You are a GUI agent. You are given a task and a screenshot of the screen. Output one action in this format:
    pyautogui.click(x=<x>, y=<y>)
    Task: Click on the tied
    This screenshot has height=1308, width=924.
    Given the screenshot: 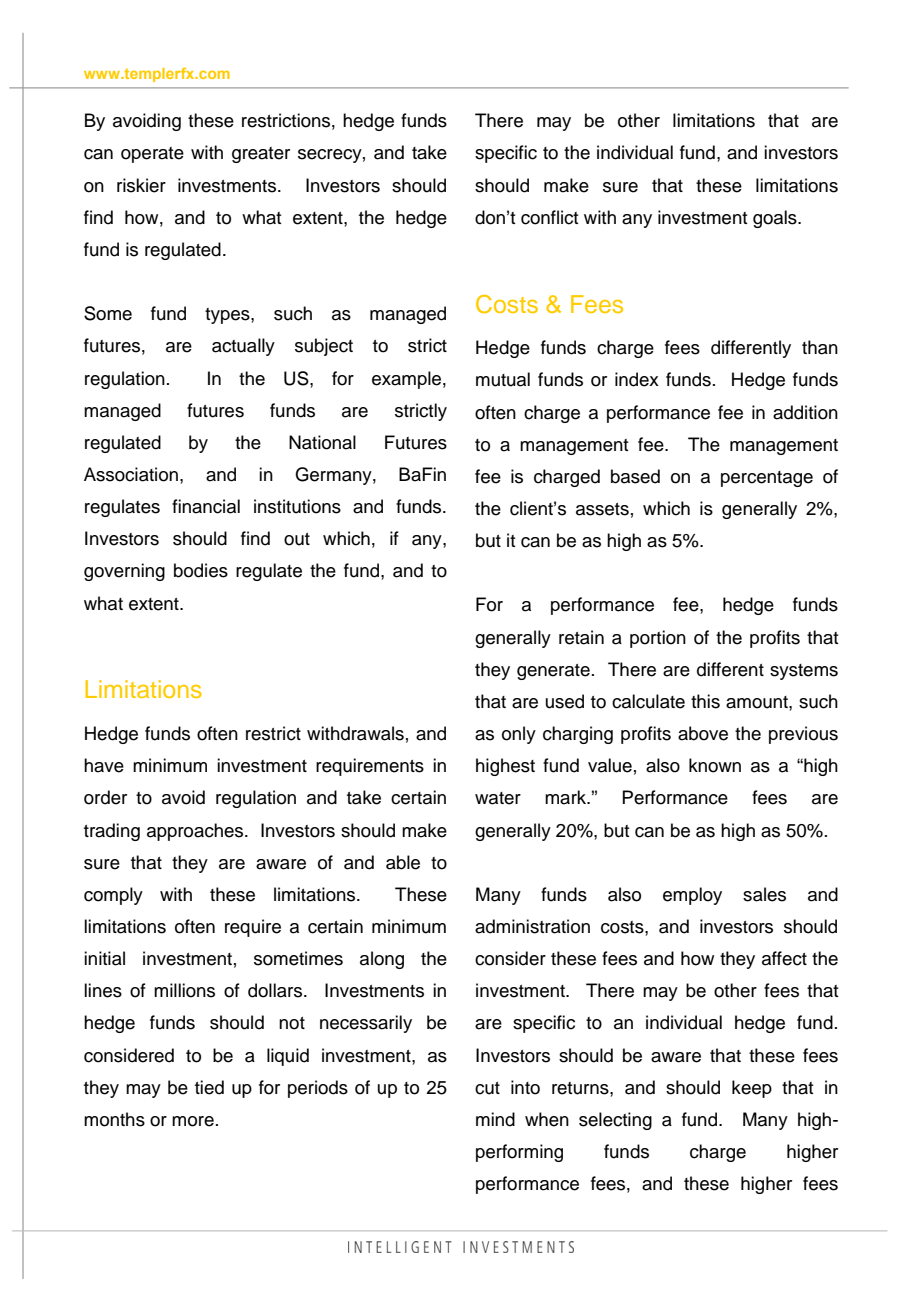 What is the action you would take?
    pyautogui.click(x=209, y=1087)
